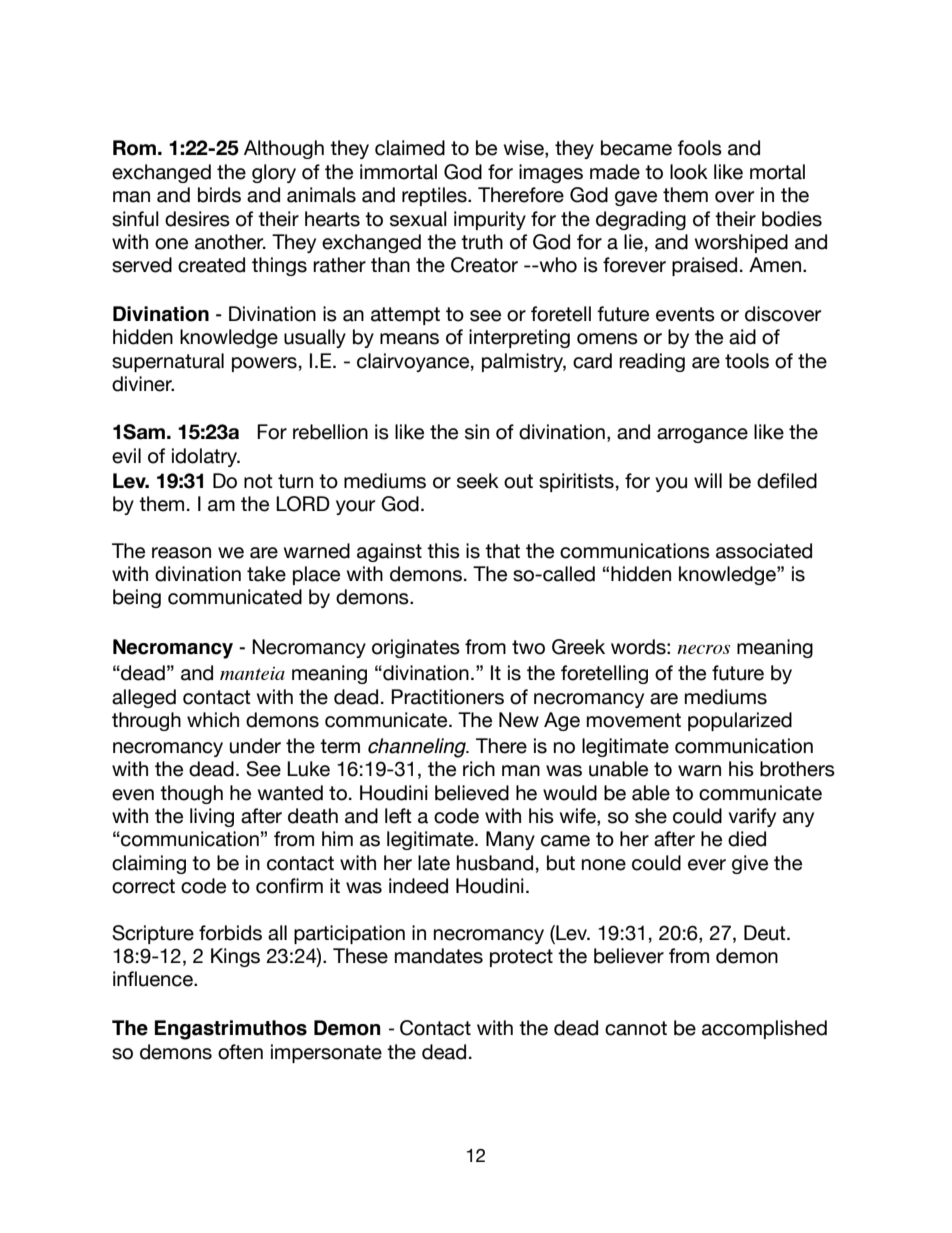 The image size is (952, 1233). I want to click on means, so click(409, 339).
